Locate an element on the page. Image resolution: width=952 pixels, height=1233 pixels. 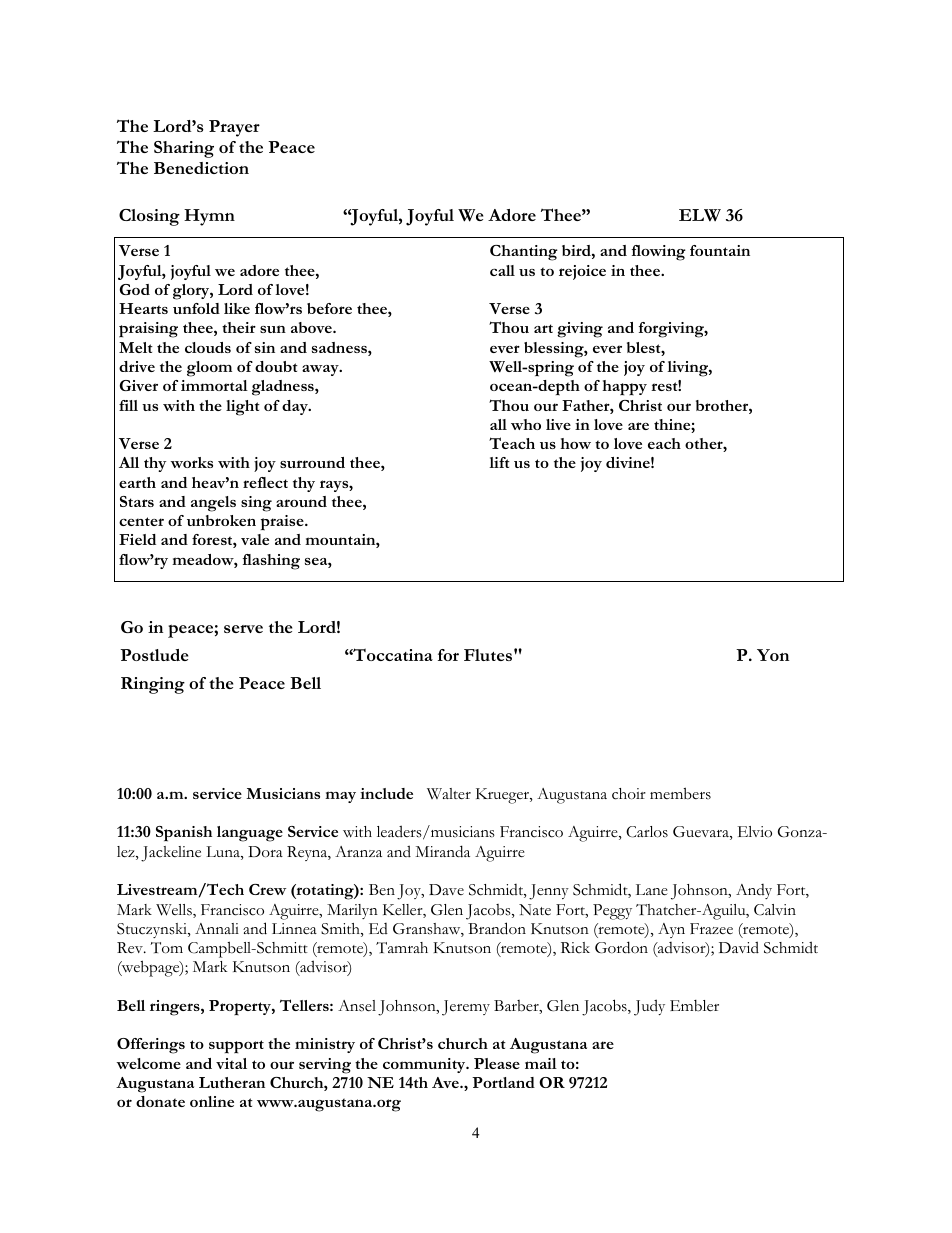
Spanish is located at coordinates (184, 834).
